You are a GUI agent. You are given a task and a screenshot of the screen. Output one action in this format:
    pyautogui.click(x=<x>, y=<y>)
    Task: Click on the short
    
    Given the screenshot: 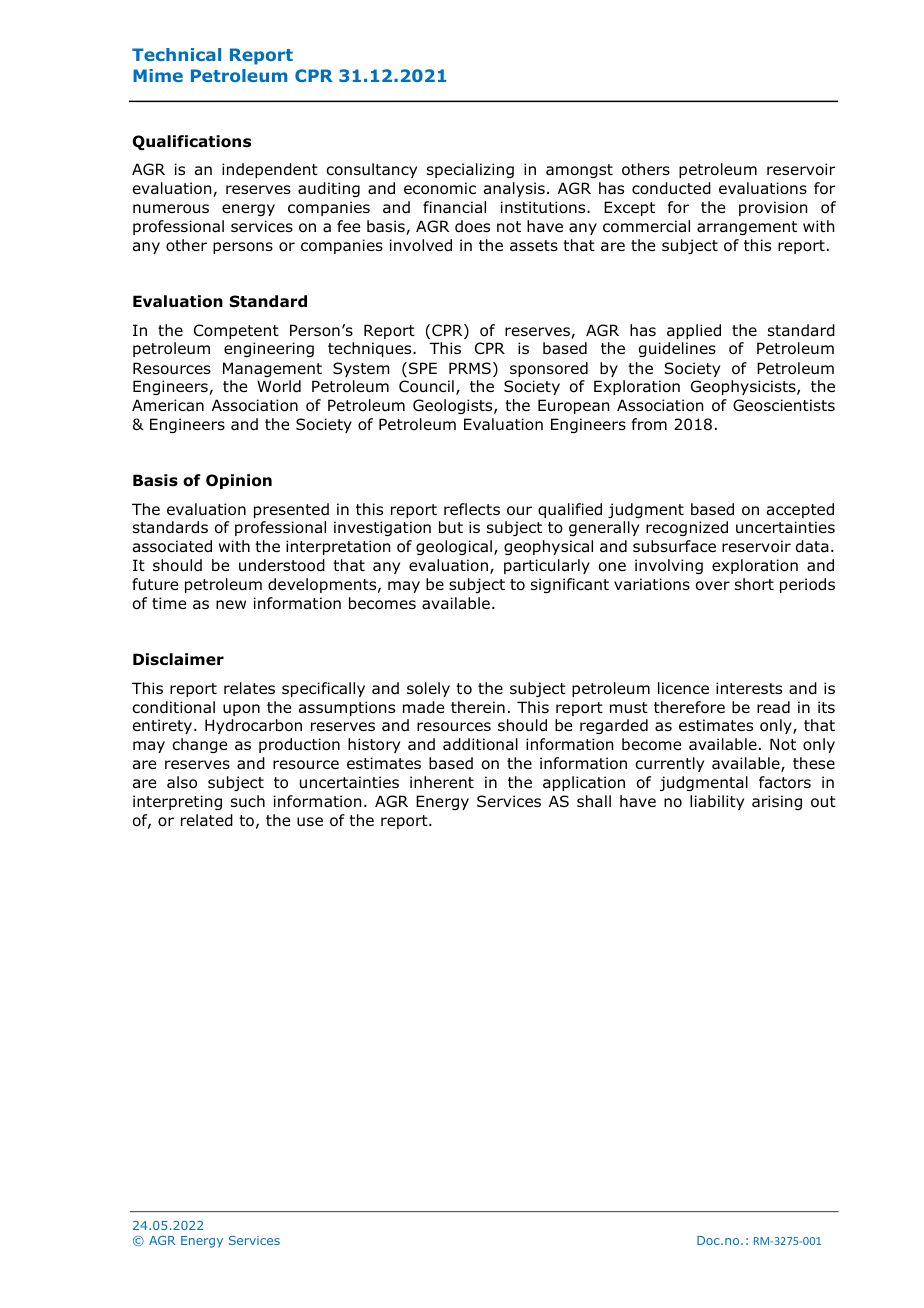 What is the action you would take?
    pyautogui.click(x=754, y=584)
